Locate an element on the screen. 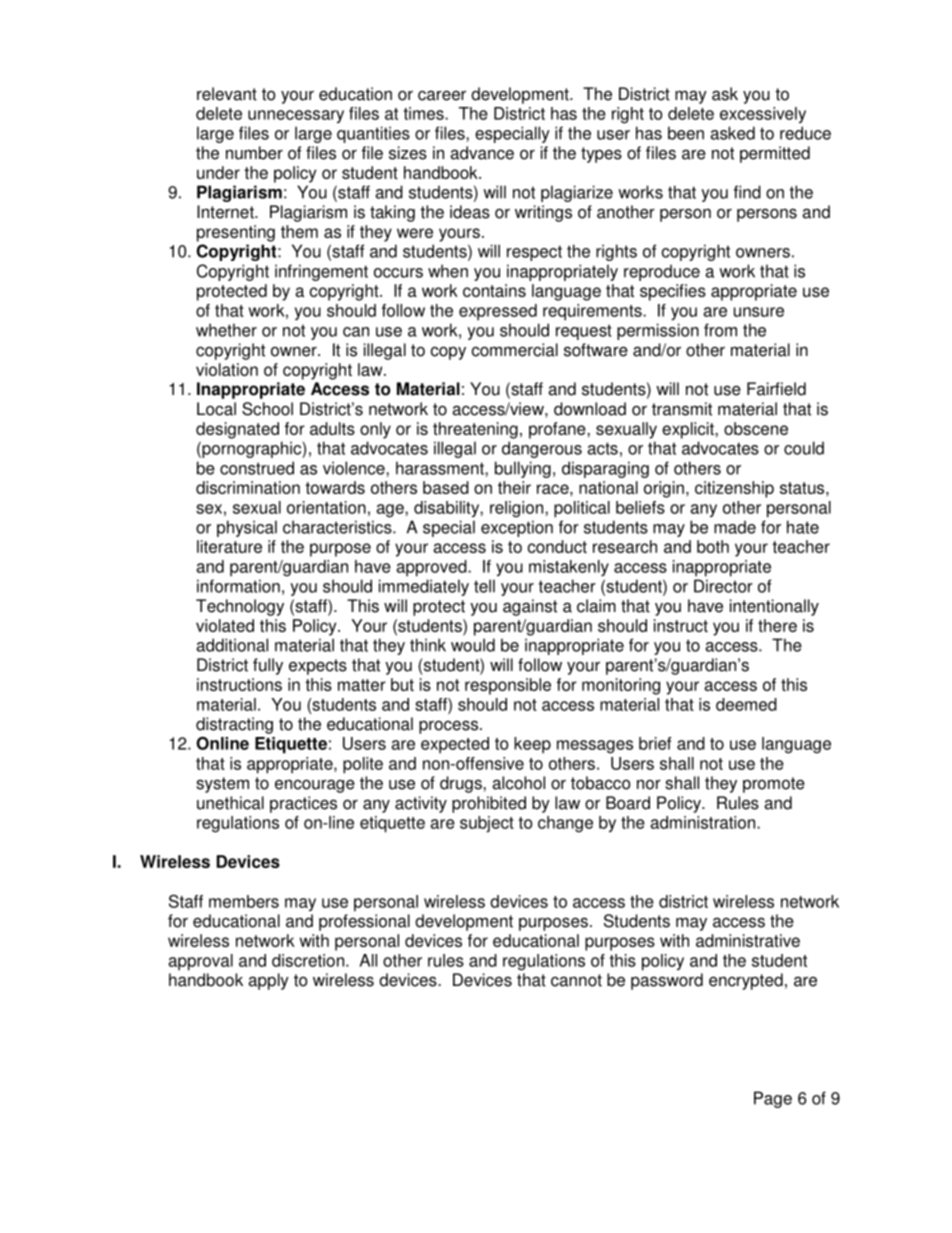 The image size is (952, 1233). Director is located at coordinates (723, 586).
